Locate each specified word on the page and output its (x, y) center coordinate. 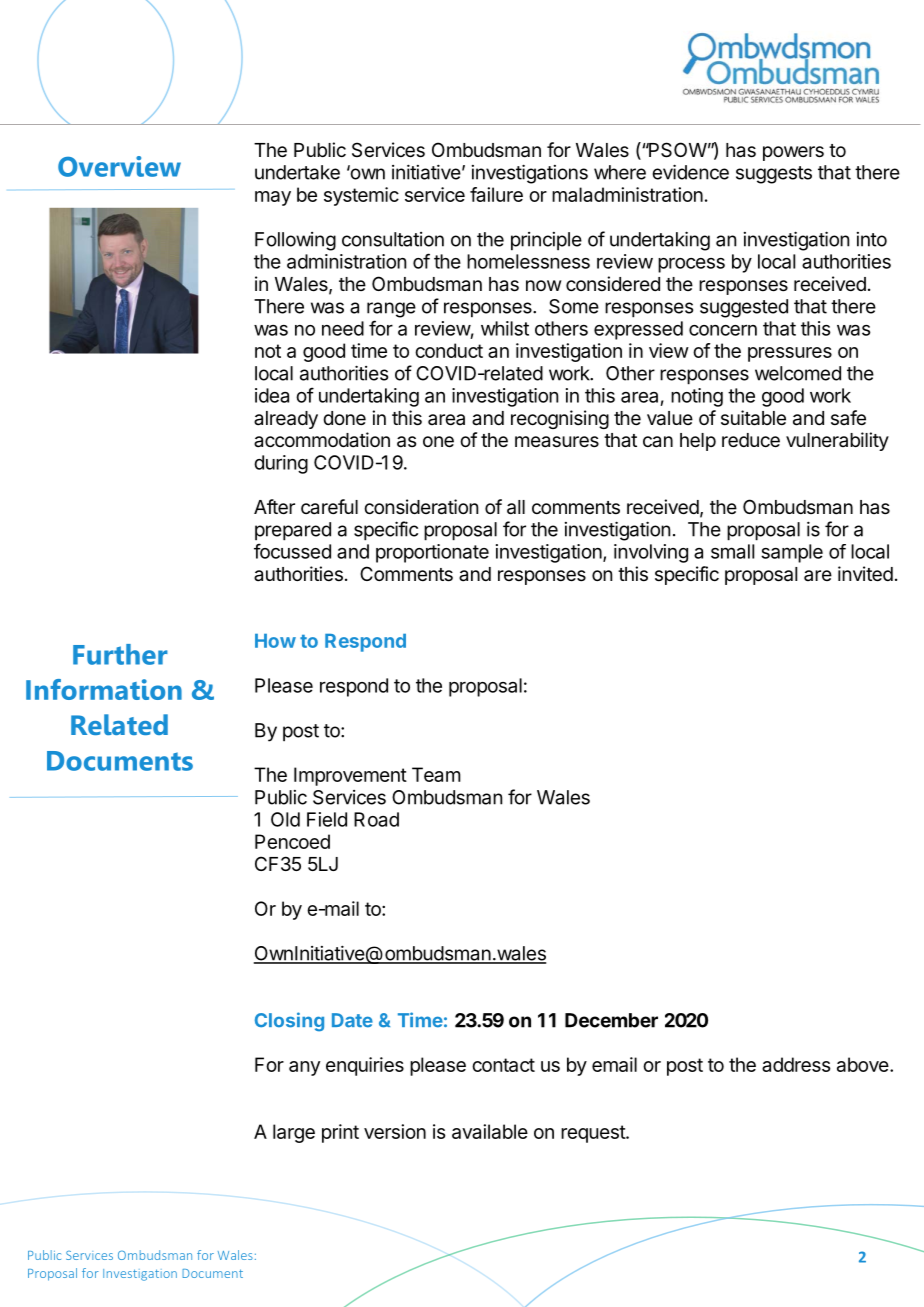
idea (272, 395)
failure (496, 194)
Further (120, 654)
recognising (560, 419)
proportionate (432, 553)
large (294, 1133)
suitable (753, 418)
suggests (774, 175)
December (611, 1020)
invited (865, 574)
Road (376, 819)
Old (285, 819)
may (273, 198)
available (490, 1131)
